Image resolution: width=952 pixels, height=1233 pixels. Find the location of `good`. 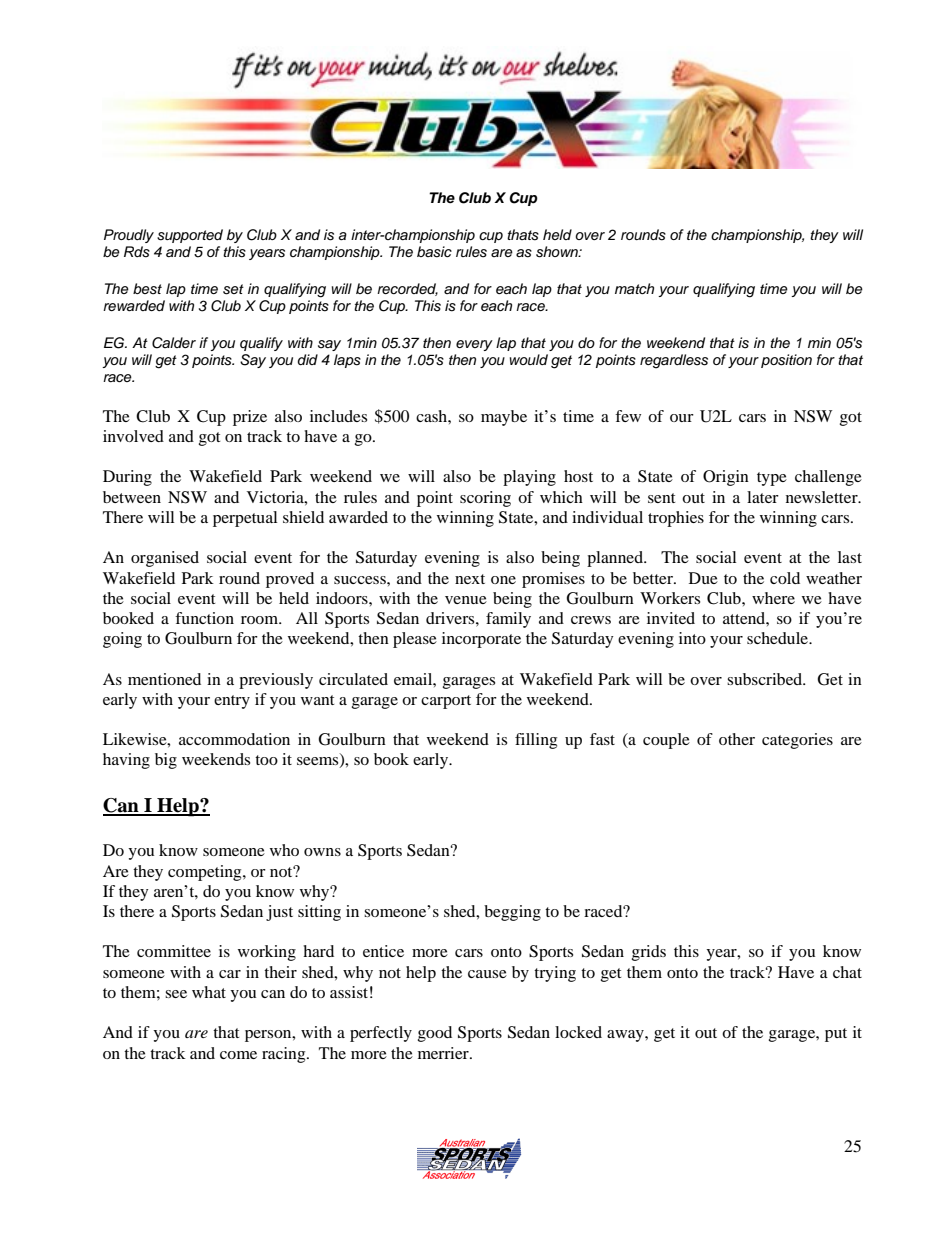

good is located at coordinates (435, 1034).
